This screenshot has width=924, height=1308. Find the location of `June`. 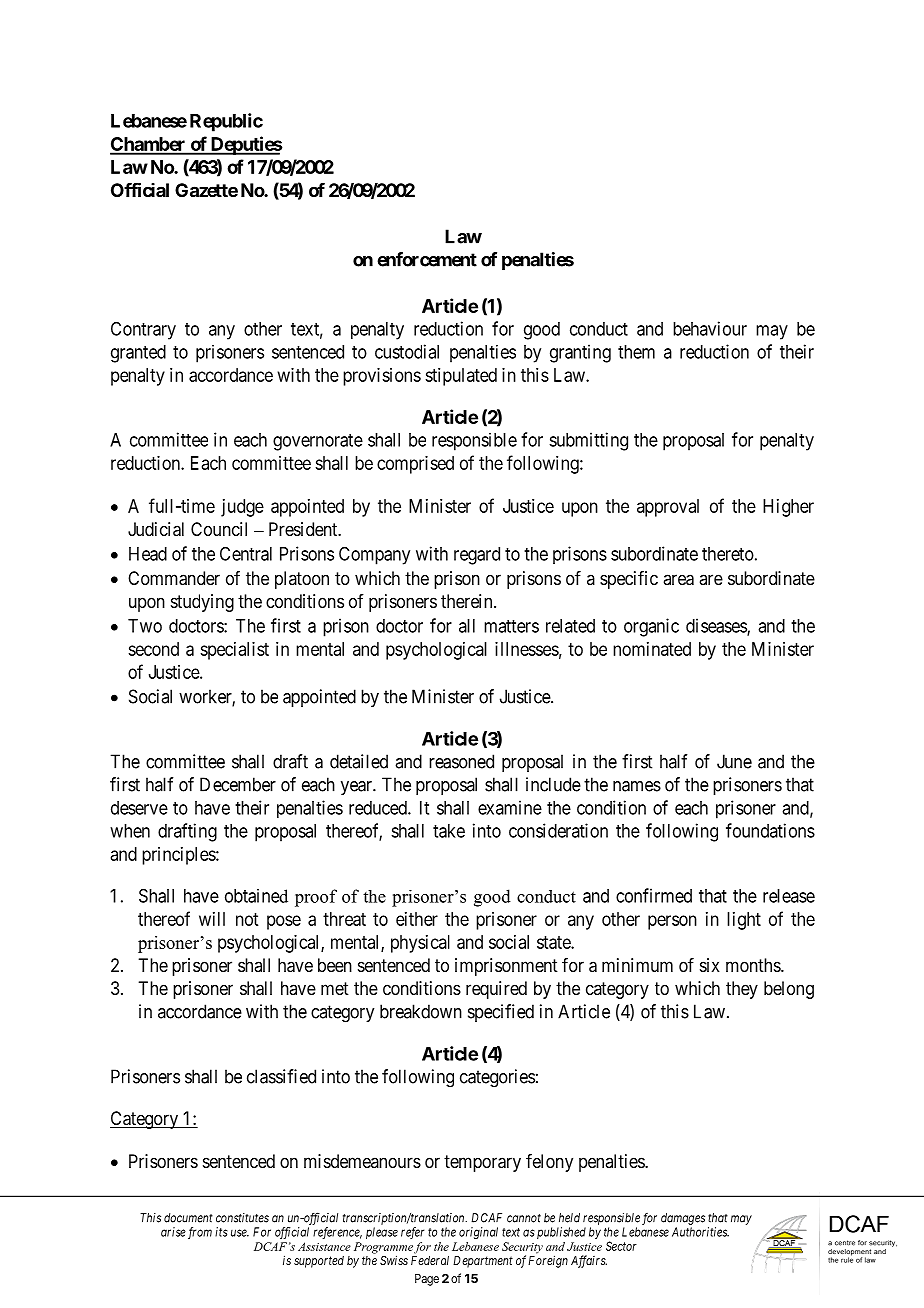

June is located at coordinates (734, 761).
